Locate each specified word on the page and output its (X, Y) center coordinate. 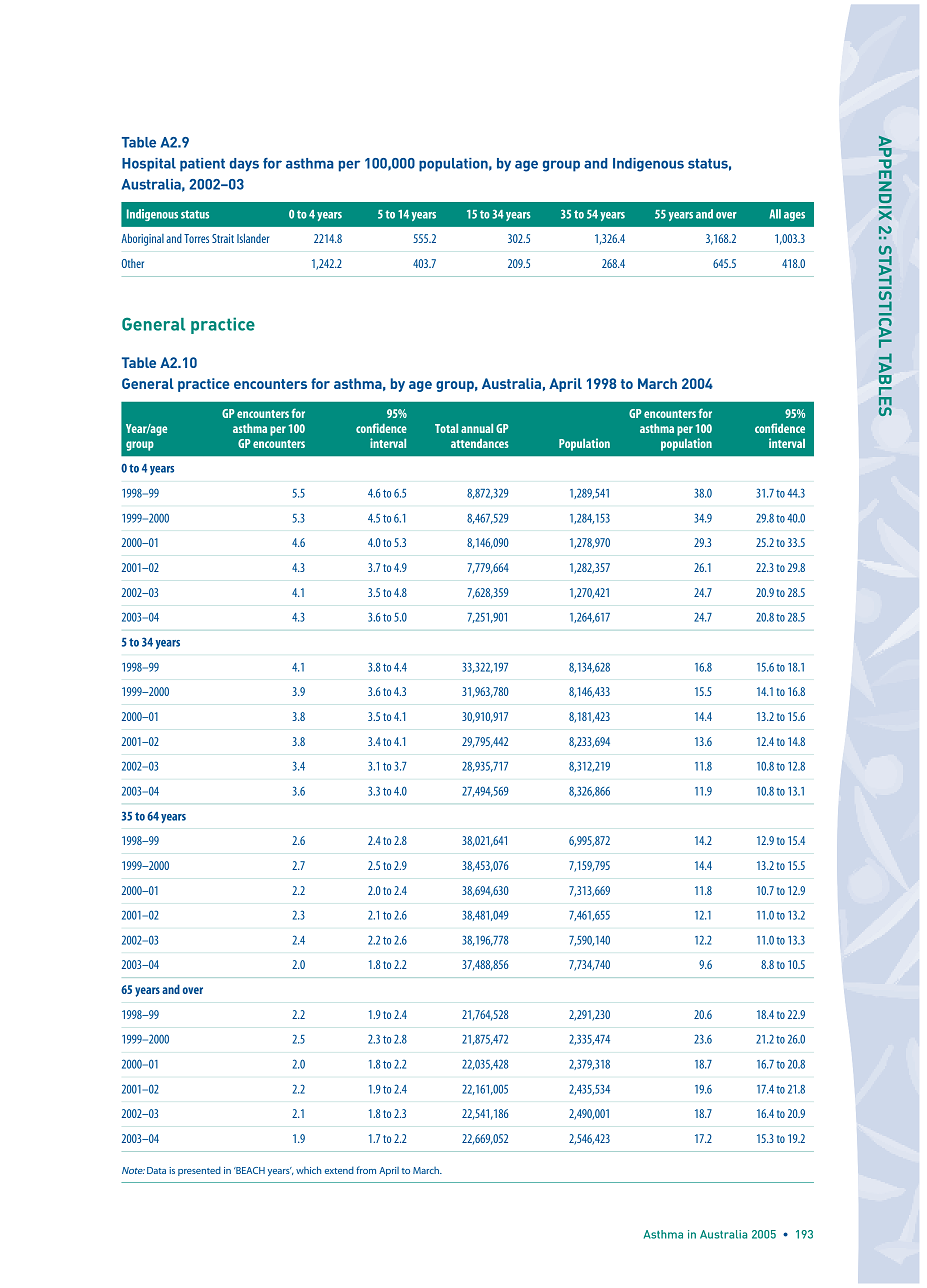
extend (339, 1170)
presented (199, 1171)
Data (156, 1170)
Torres (196, 238)
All (775, 214)
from (366, 1170)
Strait (223, 238)
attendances (480, 443)
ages (794, 216)
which (308, 1170)
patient (202, 165)
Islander (253, 238)
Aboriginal (143, 240)
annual (477, 428)
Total (446, 428)
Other (133, 263)
